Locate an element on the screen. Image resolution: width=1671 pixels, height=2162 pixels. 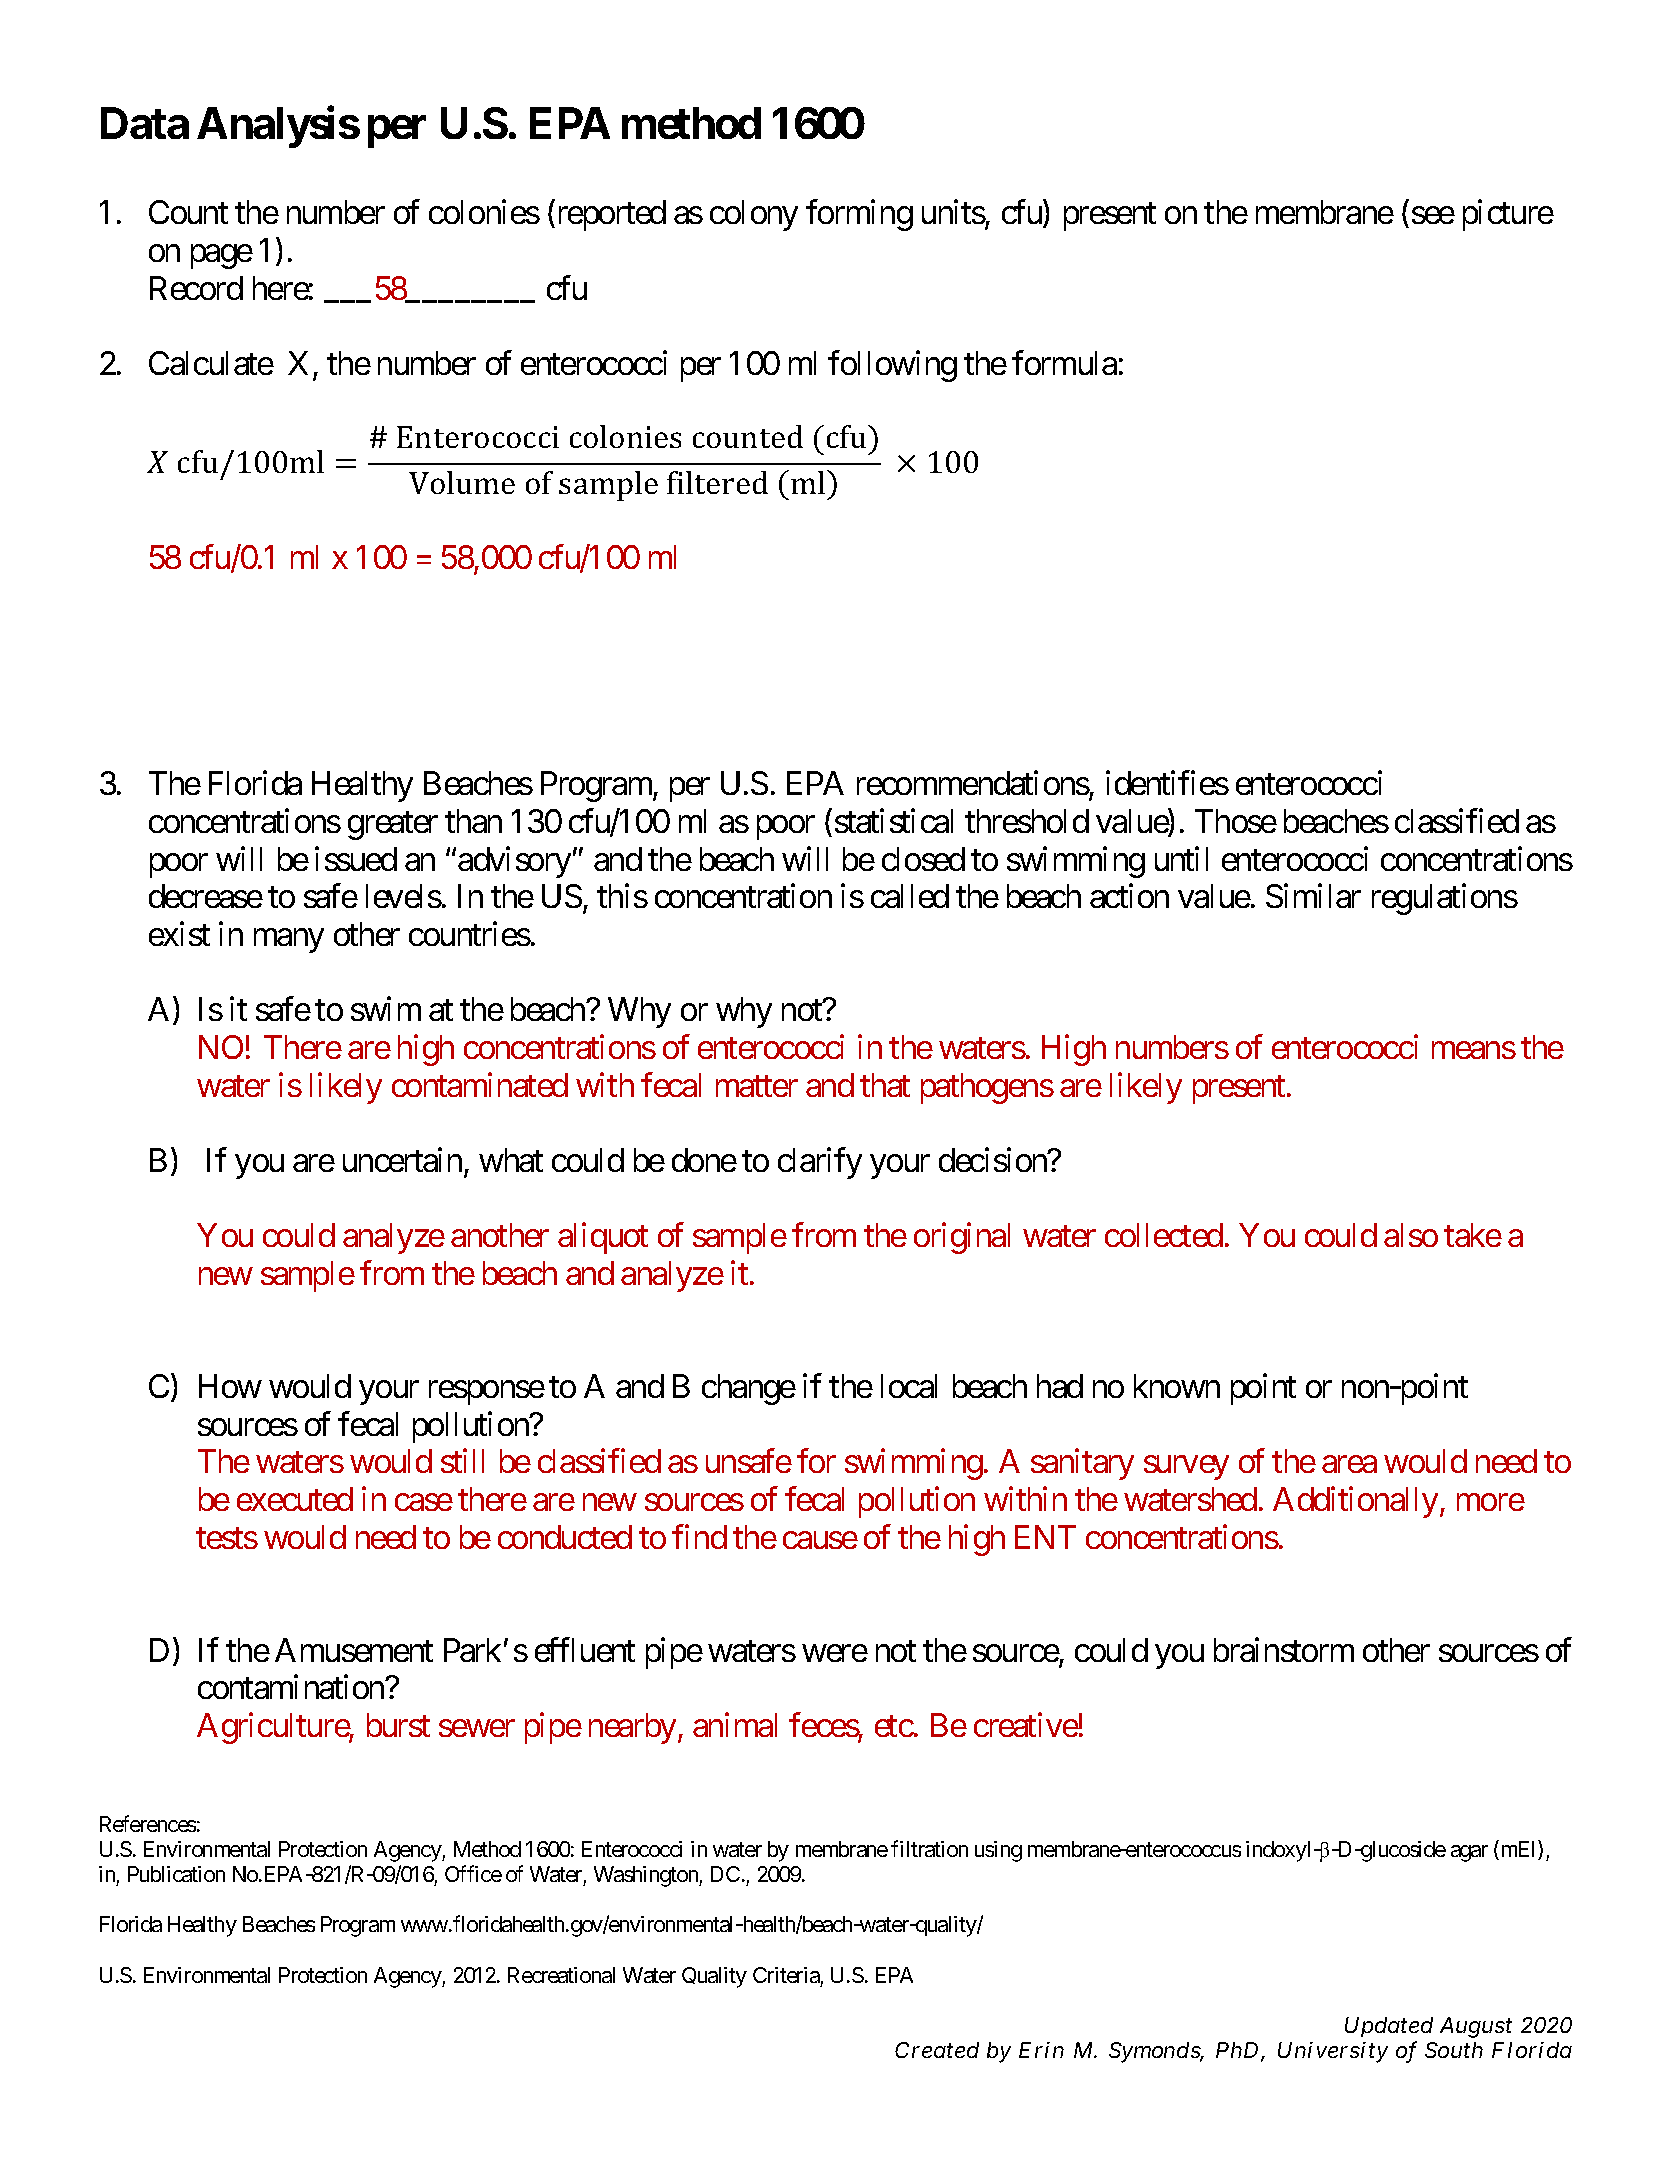
uncertain is located at coordinates (402, 1160).
